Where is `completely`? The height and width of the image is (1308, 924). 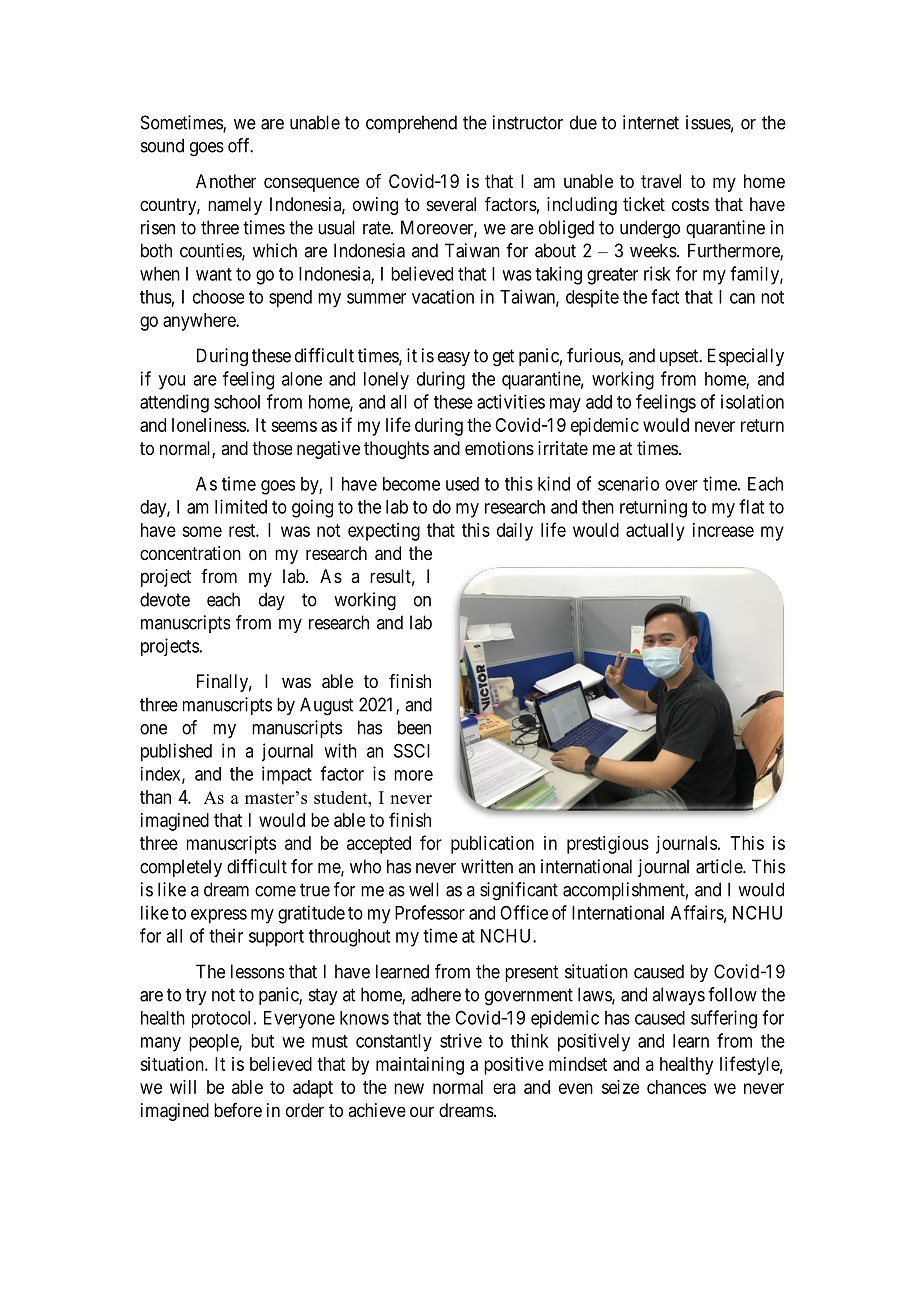
completely is located at coordinates (181, 868).
